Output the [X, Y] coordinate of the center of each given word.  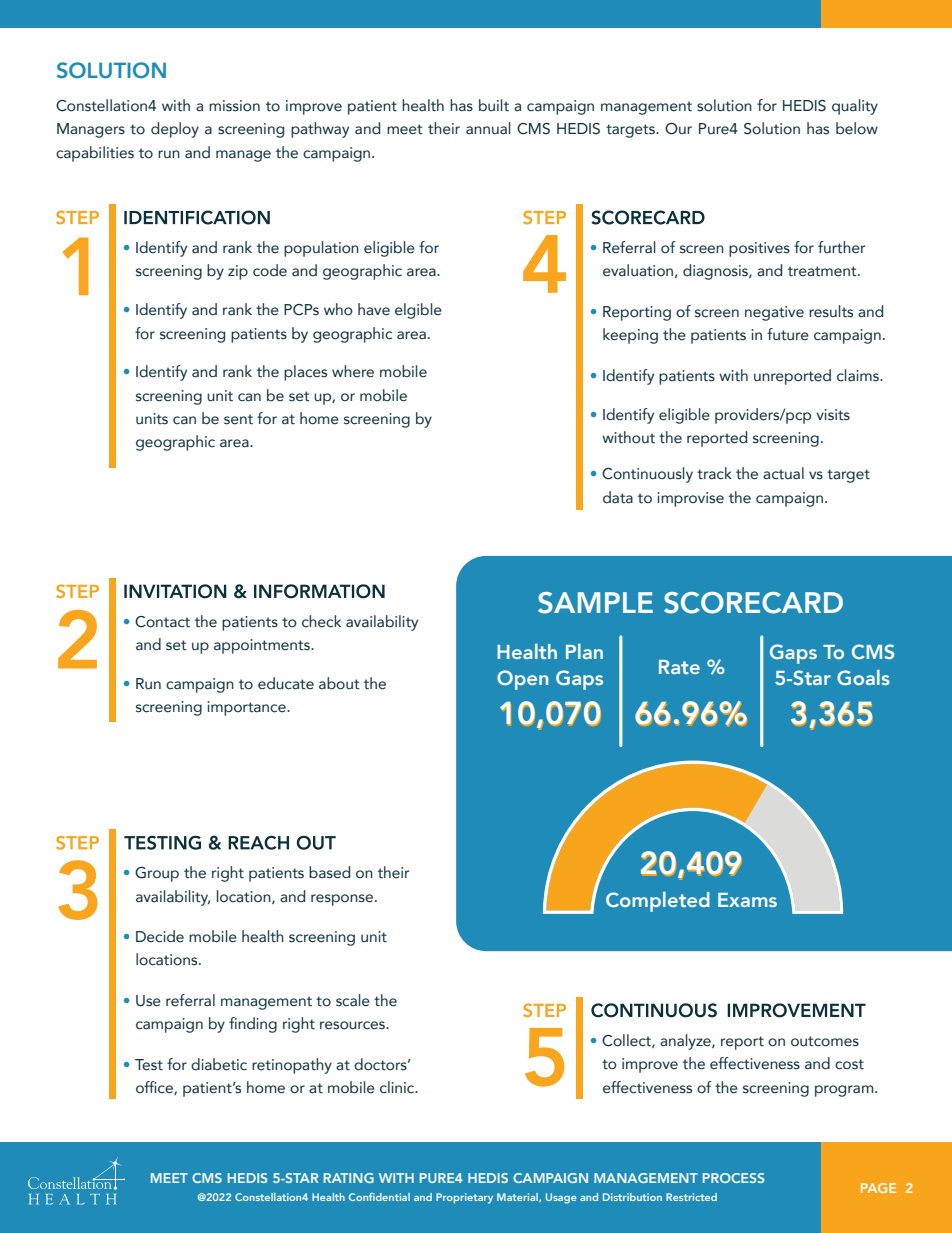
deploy [175, 130]
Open [522, 680]
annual [488, 128]
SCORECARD [753, 603]
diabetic [219, 1064]
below [857, 128]
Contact [162, 622]
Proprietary [464, 1198]
